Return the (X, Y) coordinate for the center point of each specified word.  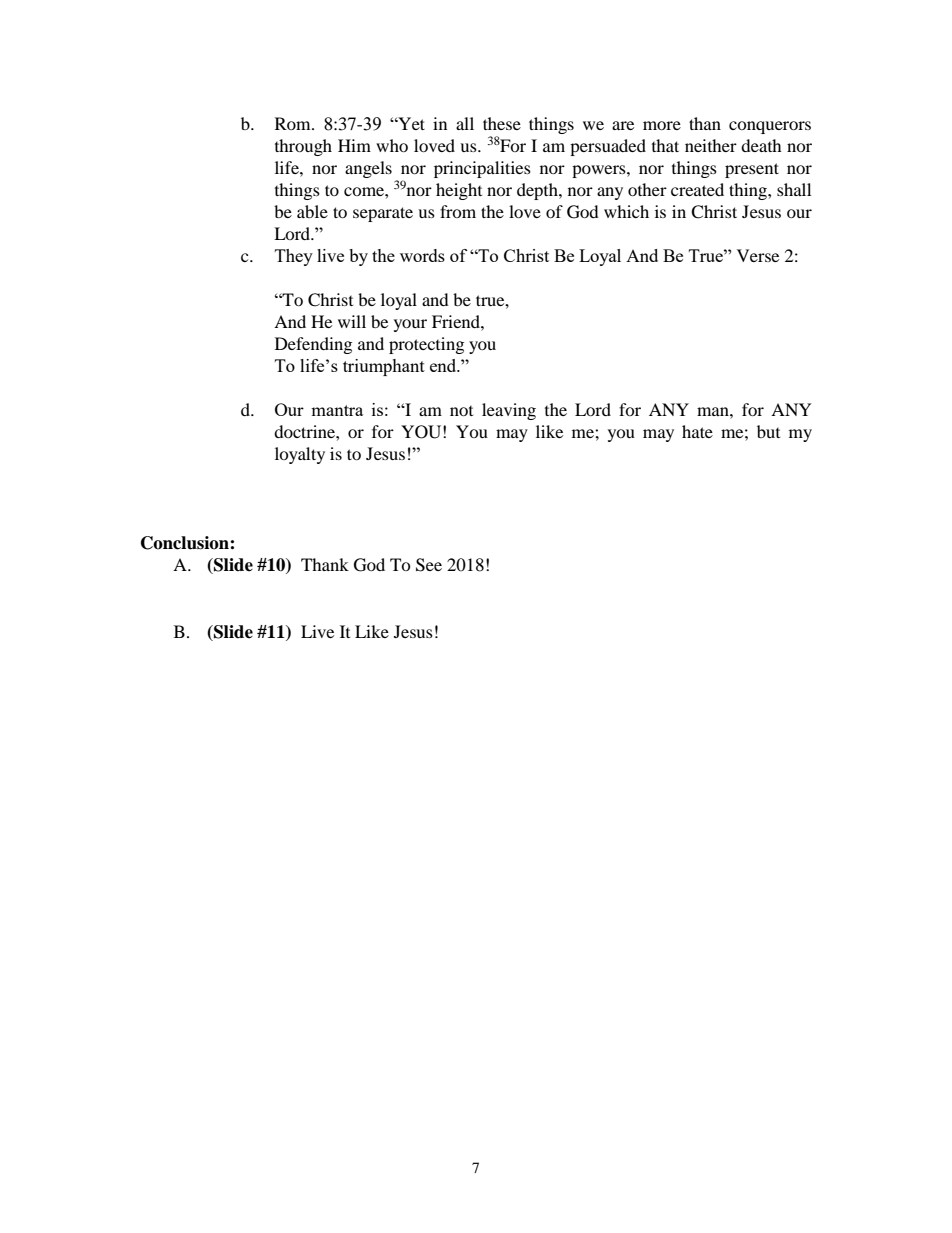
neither (711, 145)
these (502, 123)
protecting (426, 345)
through (303, 147)
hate (697, 431)
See (429, 565)
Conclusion (186, 543)
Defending (313, 345)
